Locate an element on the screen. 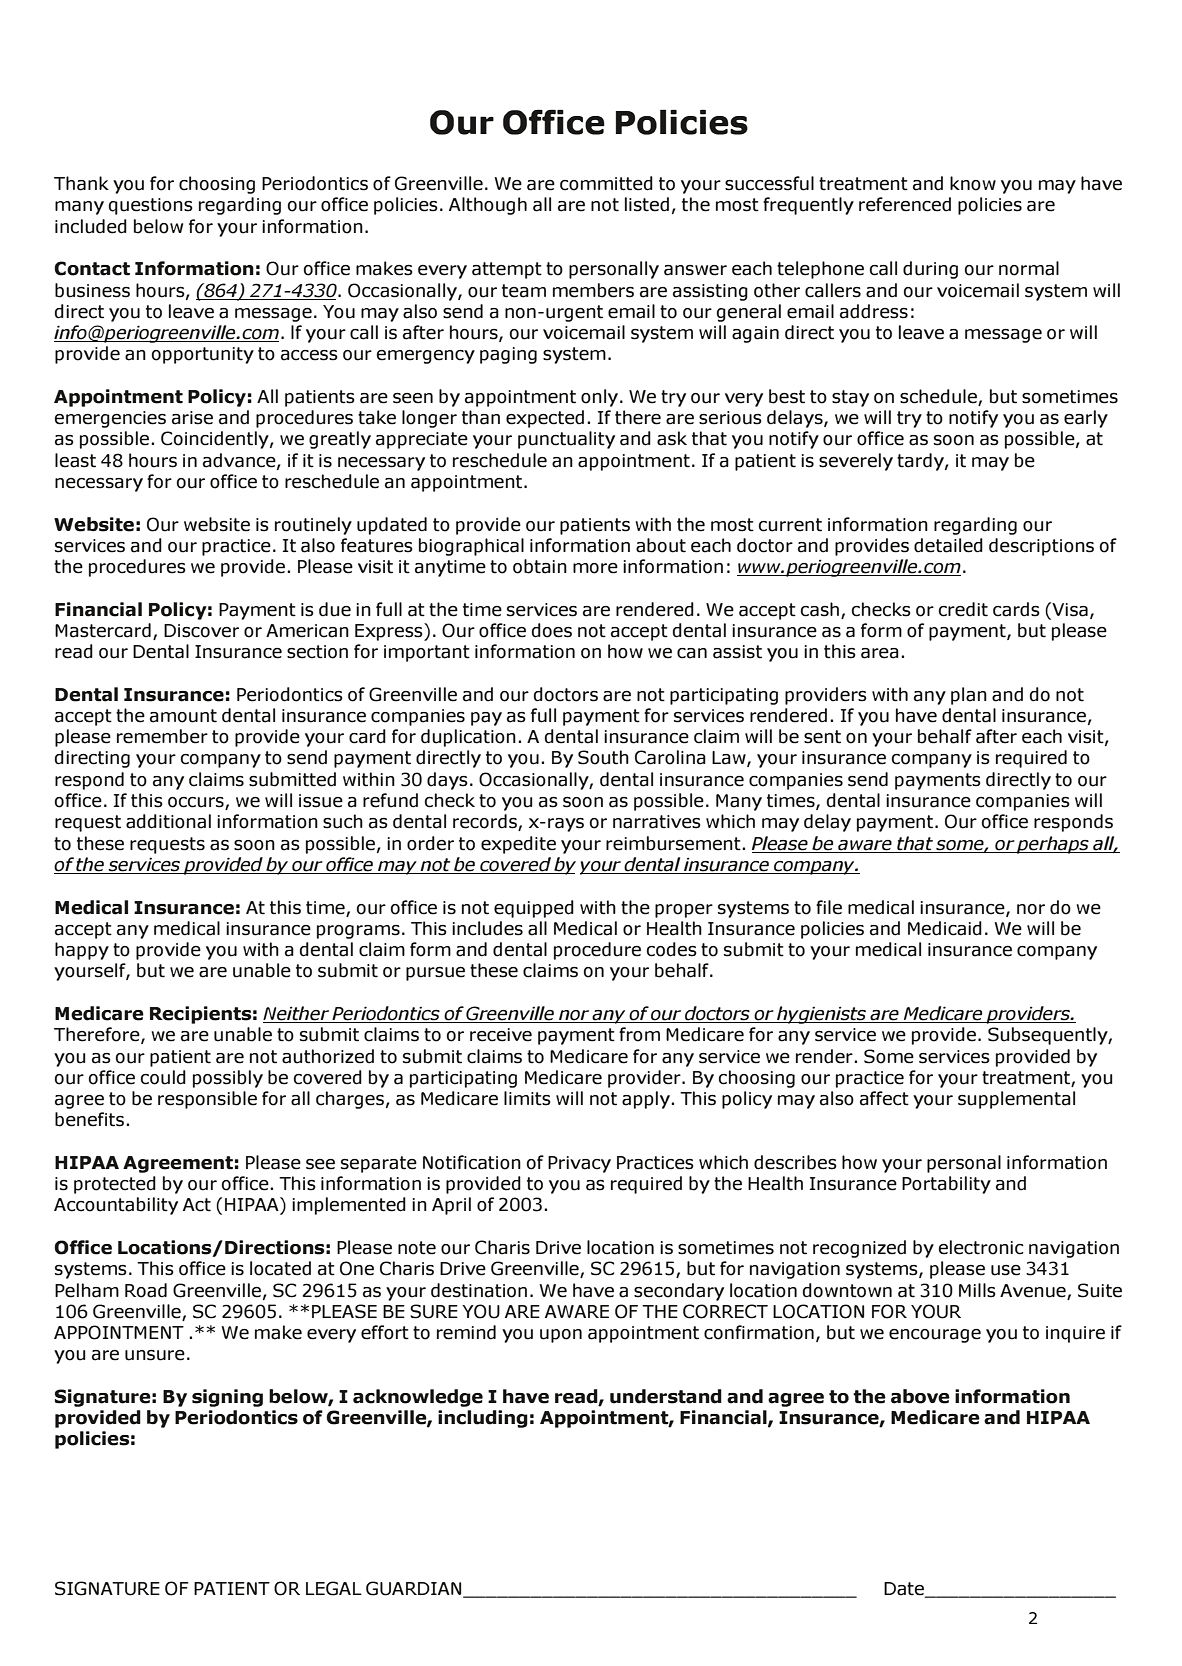 Image resolution: width=1182 pixels, height=1666 pixels. equipped is located at coordinates (534, 909).
